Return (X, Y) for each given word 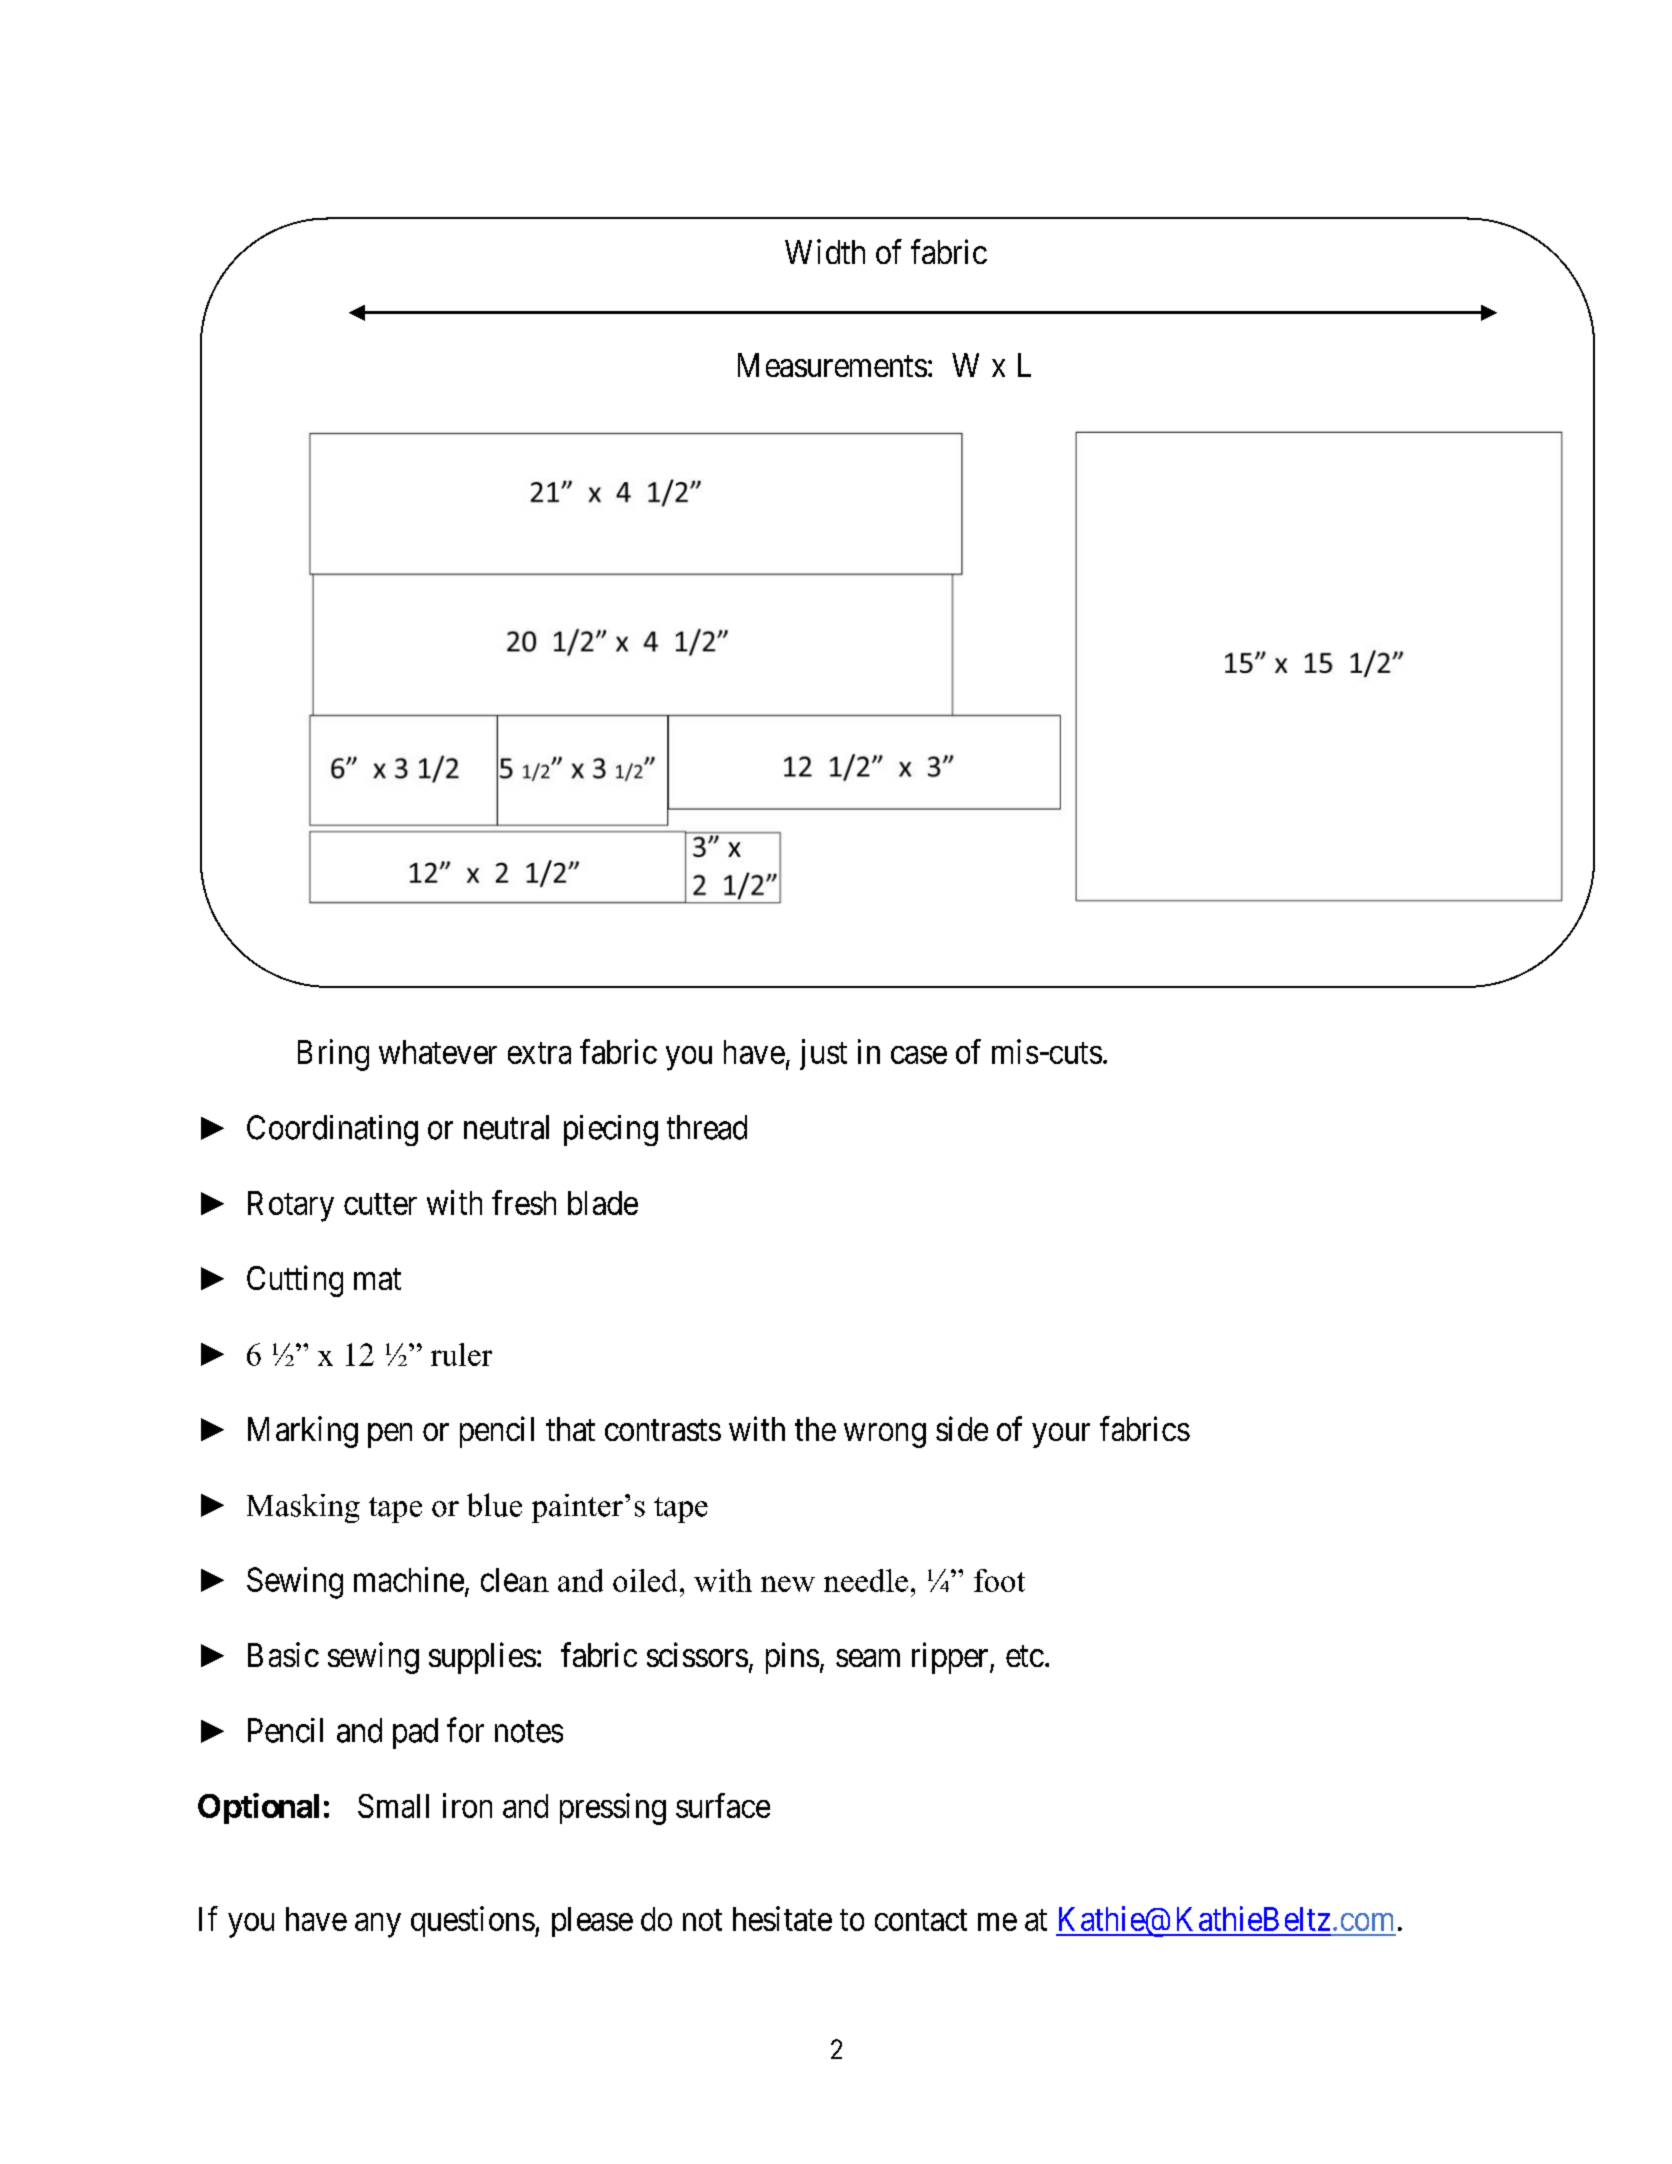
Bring (333, 1055)
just (823, 1054)
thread (707, 1127)
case (919, 1055)
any (378, 1925)
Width (825, 251)
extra (539, 1053)
